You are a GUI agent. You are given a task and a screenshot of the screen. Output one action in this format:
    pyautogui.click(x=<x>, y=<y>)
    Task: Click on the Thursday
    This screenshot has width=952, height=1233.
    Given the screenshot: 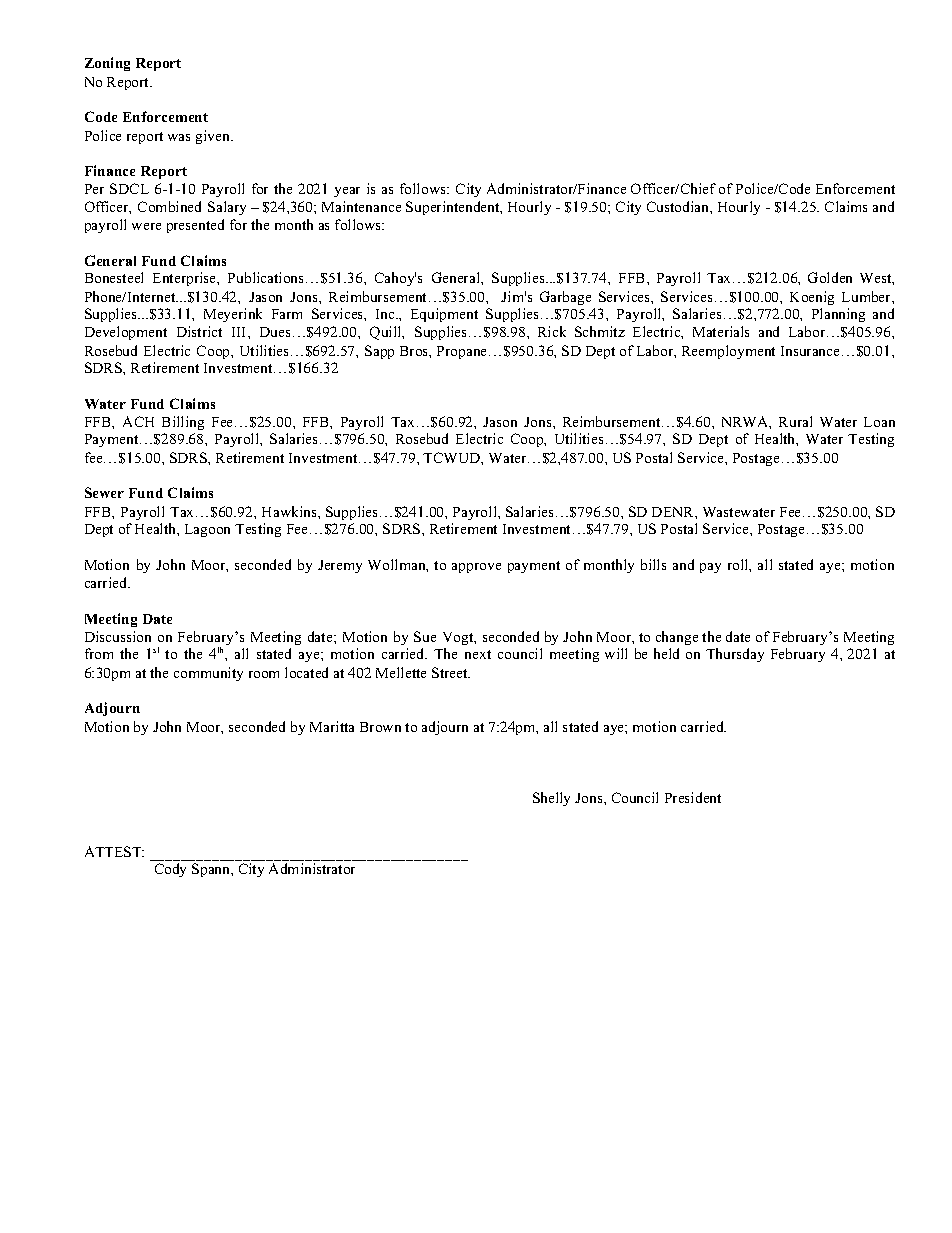 What is the action you would take?
    pyautogui.click(x=735, y=655)
